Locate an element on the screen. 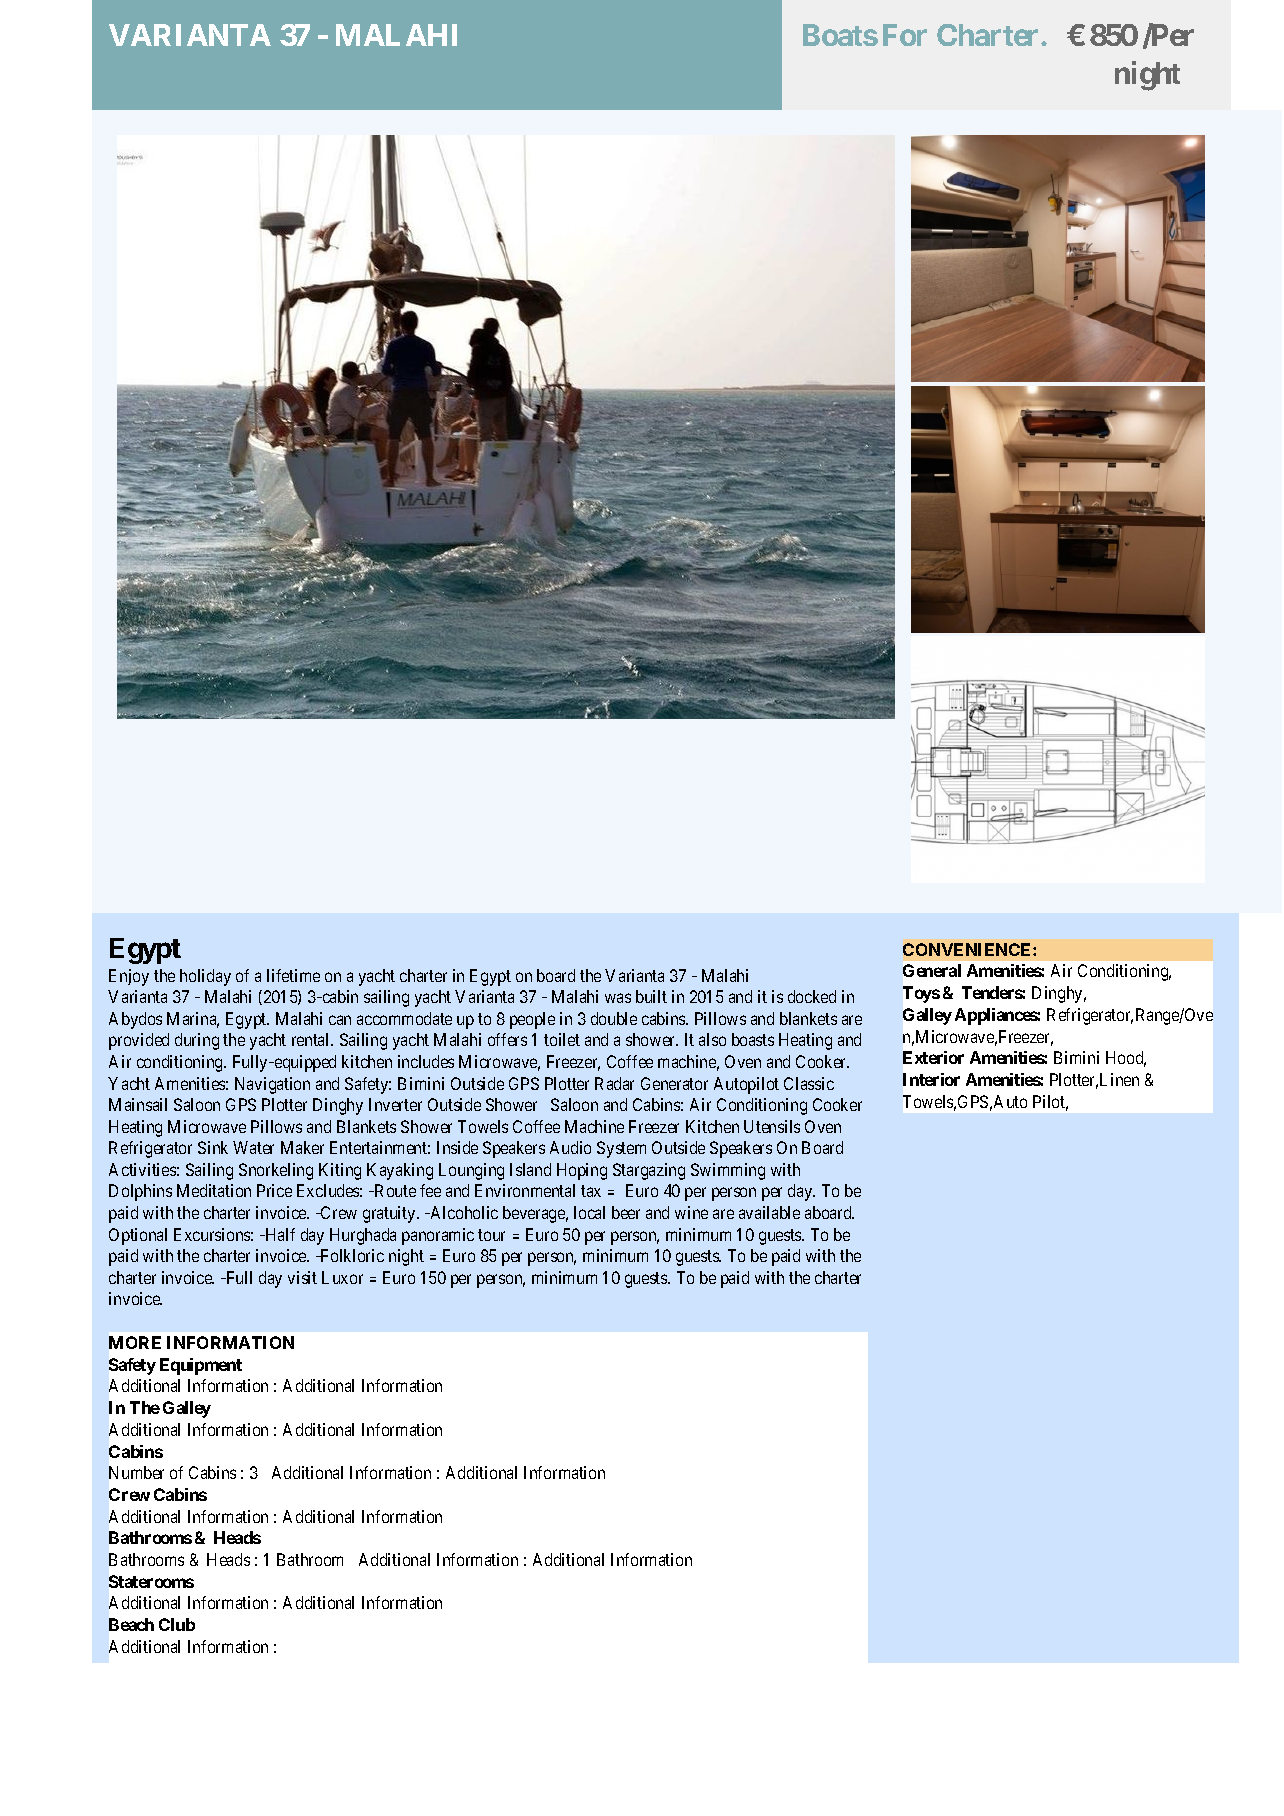 Image resolution: width=1284 pixels, height=1816 pixels. Utensils is located at coordinates (772, 1126).
